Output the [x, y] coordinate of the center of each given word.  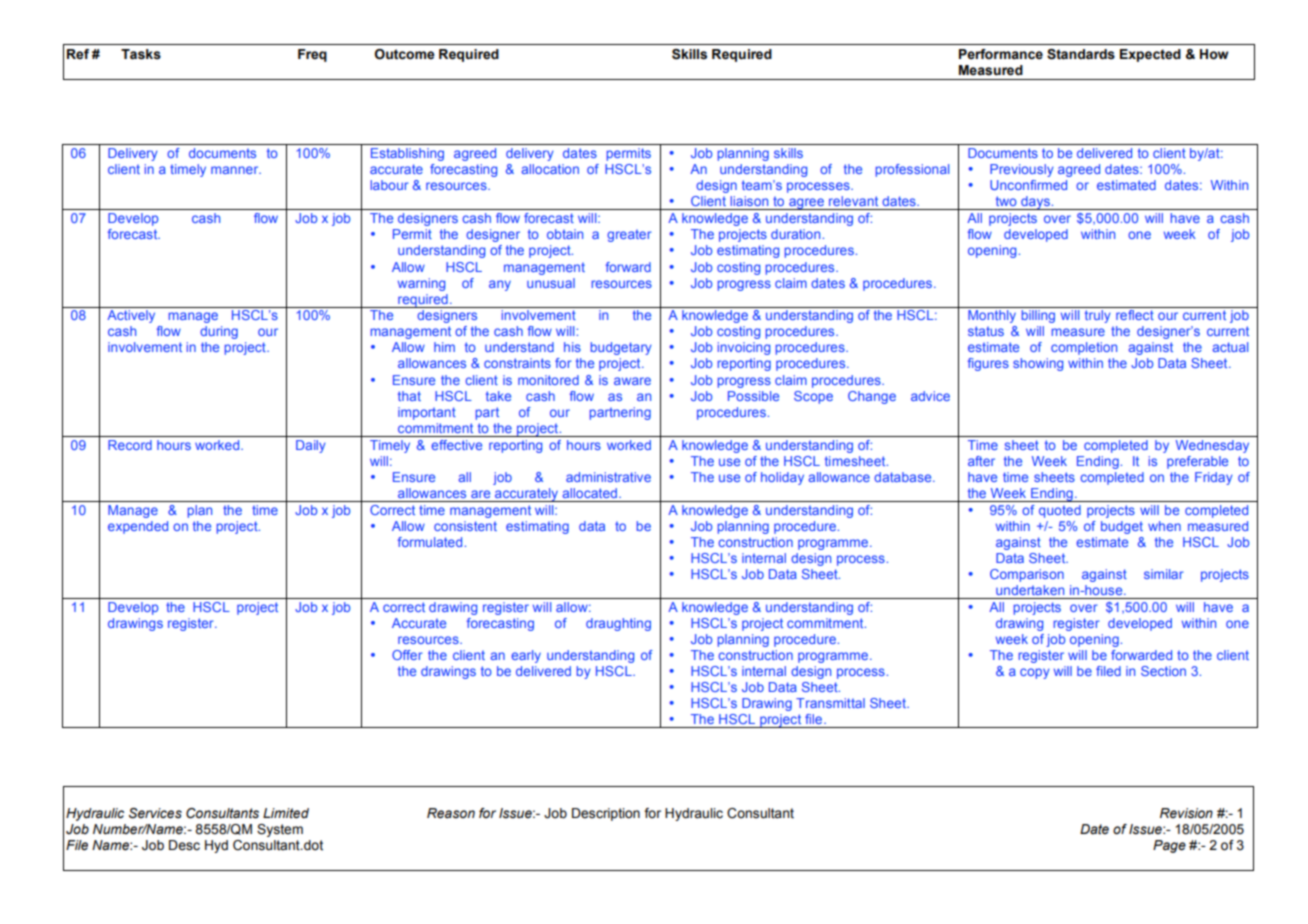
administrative [608, 477]
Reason [451, 813]
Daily [311, 446]
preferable [1197, 462]
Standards [1081, 54]
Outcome [405, 54]
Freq [312, 55]
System [280, 830]
